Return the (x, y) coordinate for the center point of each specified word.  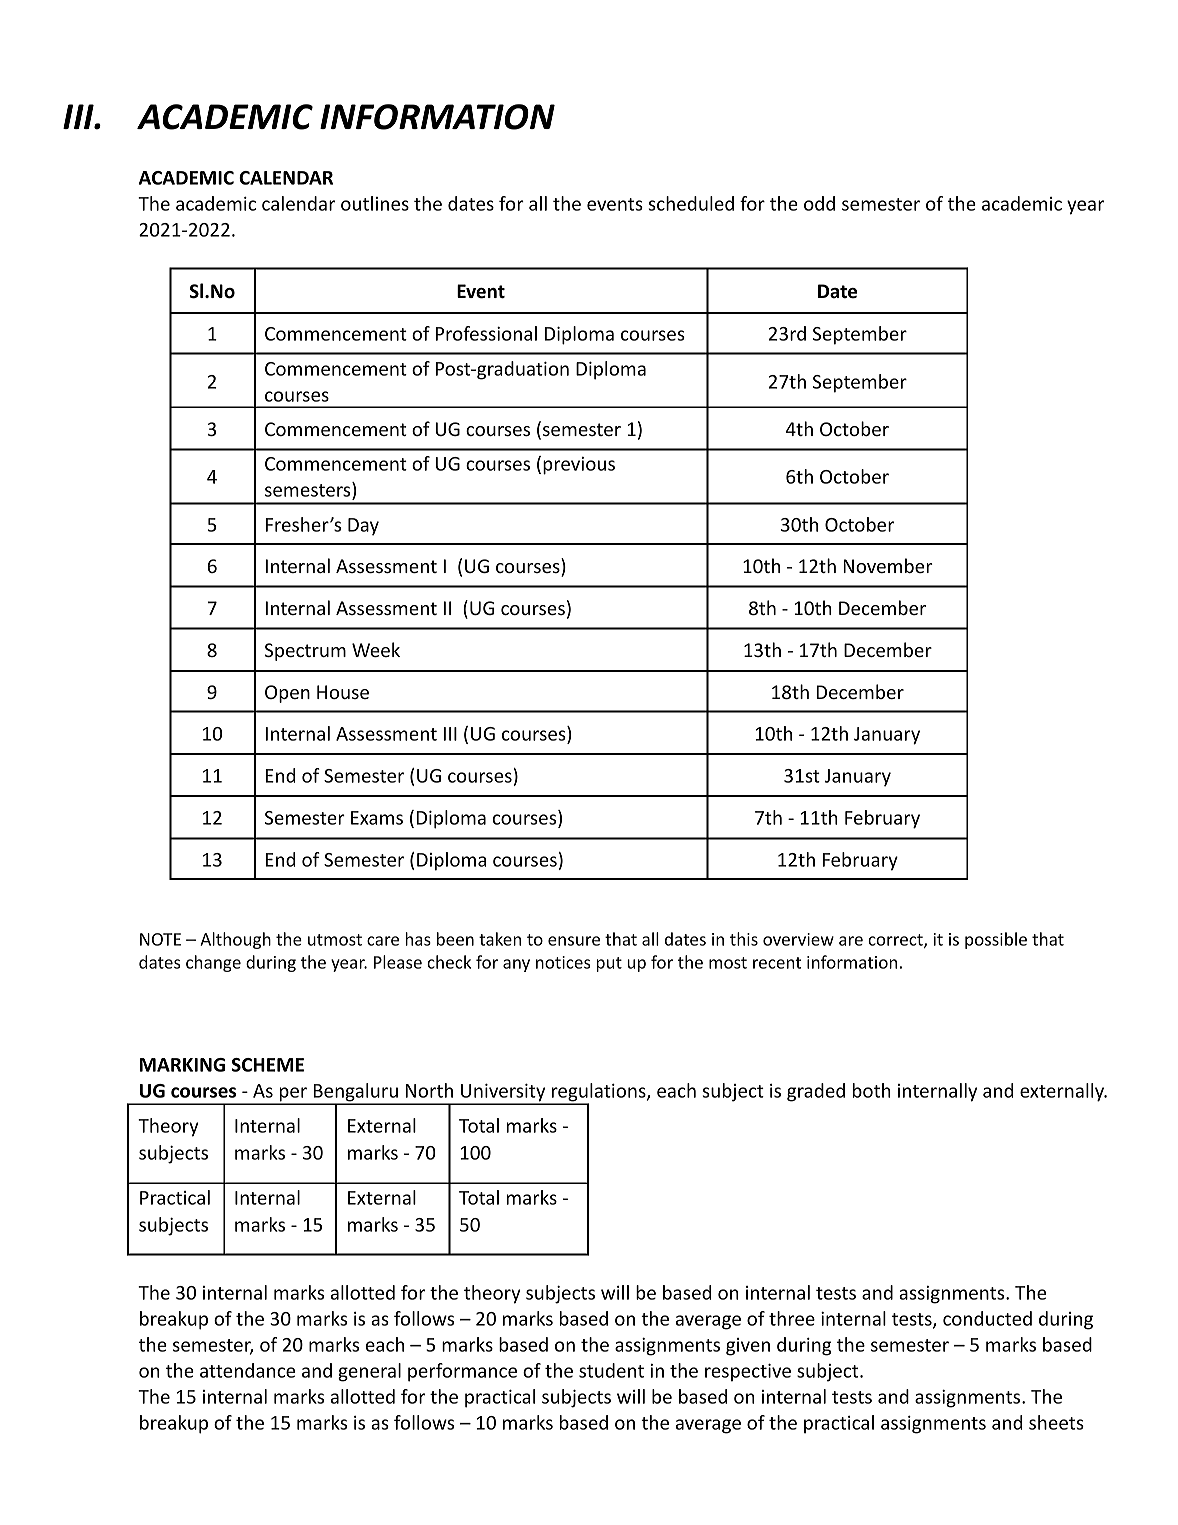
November (888, 565)
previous (579, 466)
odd (819, 203)
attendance (247, 1370)
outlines (375, 203)
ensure (574, 941)
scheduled (691, 203)
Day (363, 527)
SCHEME (267, 1065)
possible (996, 940)
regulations (599, 1093)
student (611, 1370)
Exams (377, 818)
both (872, 1090)
